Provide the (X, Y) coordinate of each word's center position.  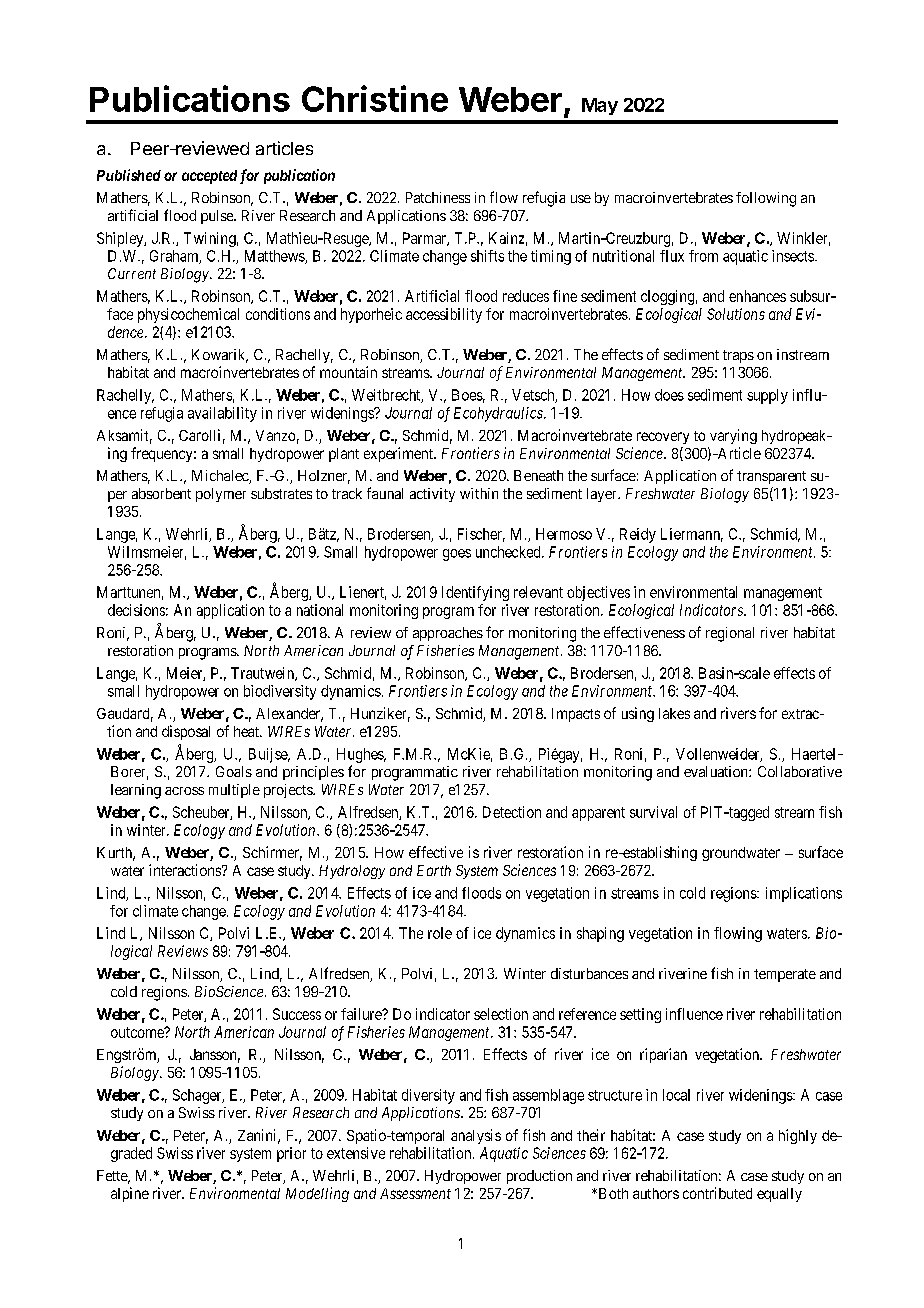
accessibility (444, 315)
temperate (785, 975)
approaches (448, 634)
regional (730, 634)
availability (222, 414)
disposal (186, 732)
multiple (234, 791)
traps (738, 356)
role (440, 933)
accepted (209, 177)
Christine (375, 98)
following (766, 199)
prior (291, 1154)
